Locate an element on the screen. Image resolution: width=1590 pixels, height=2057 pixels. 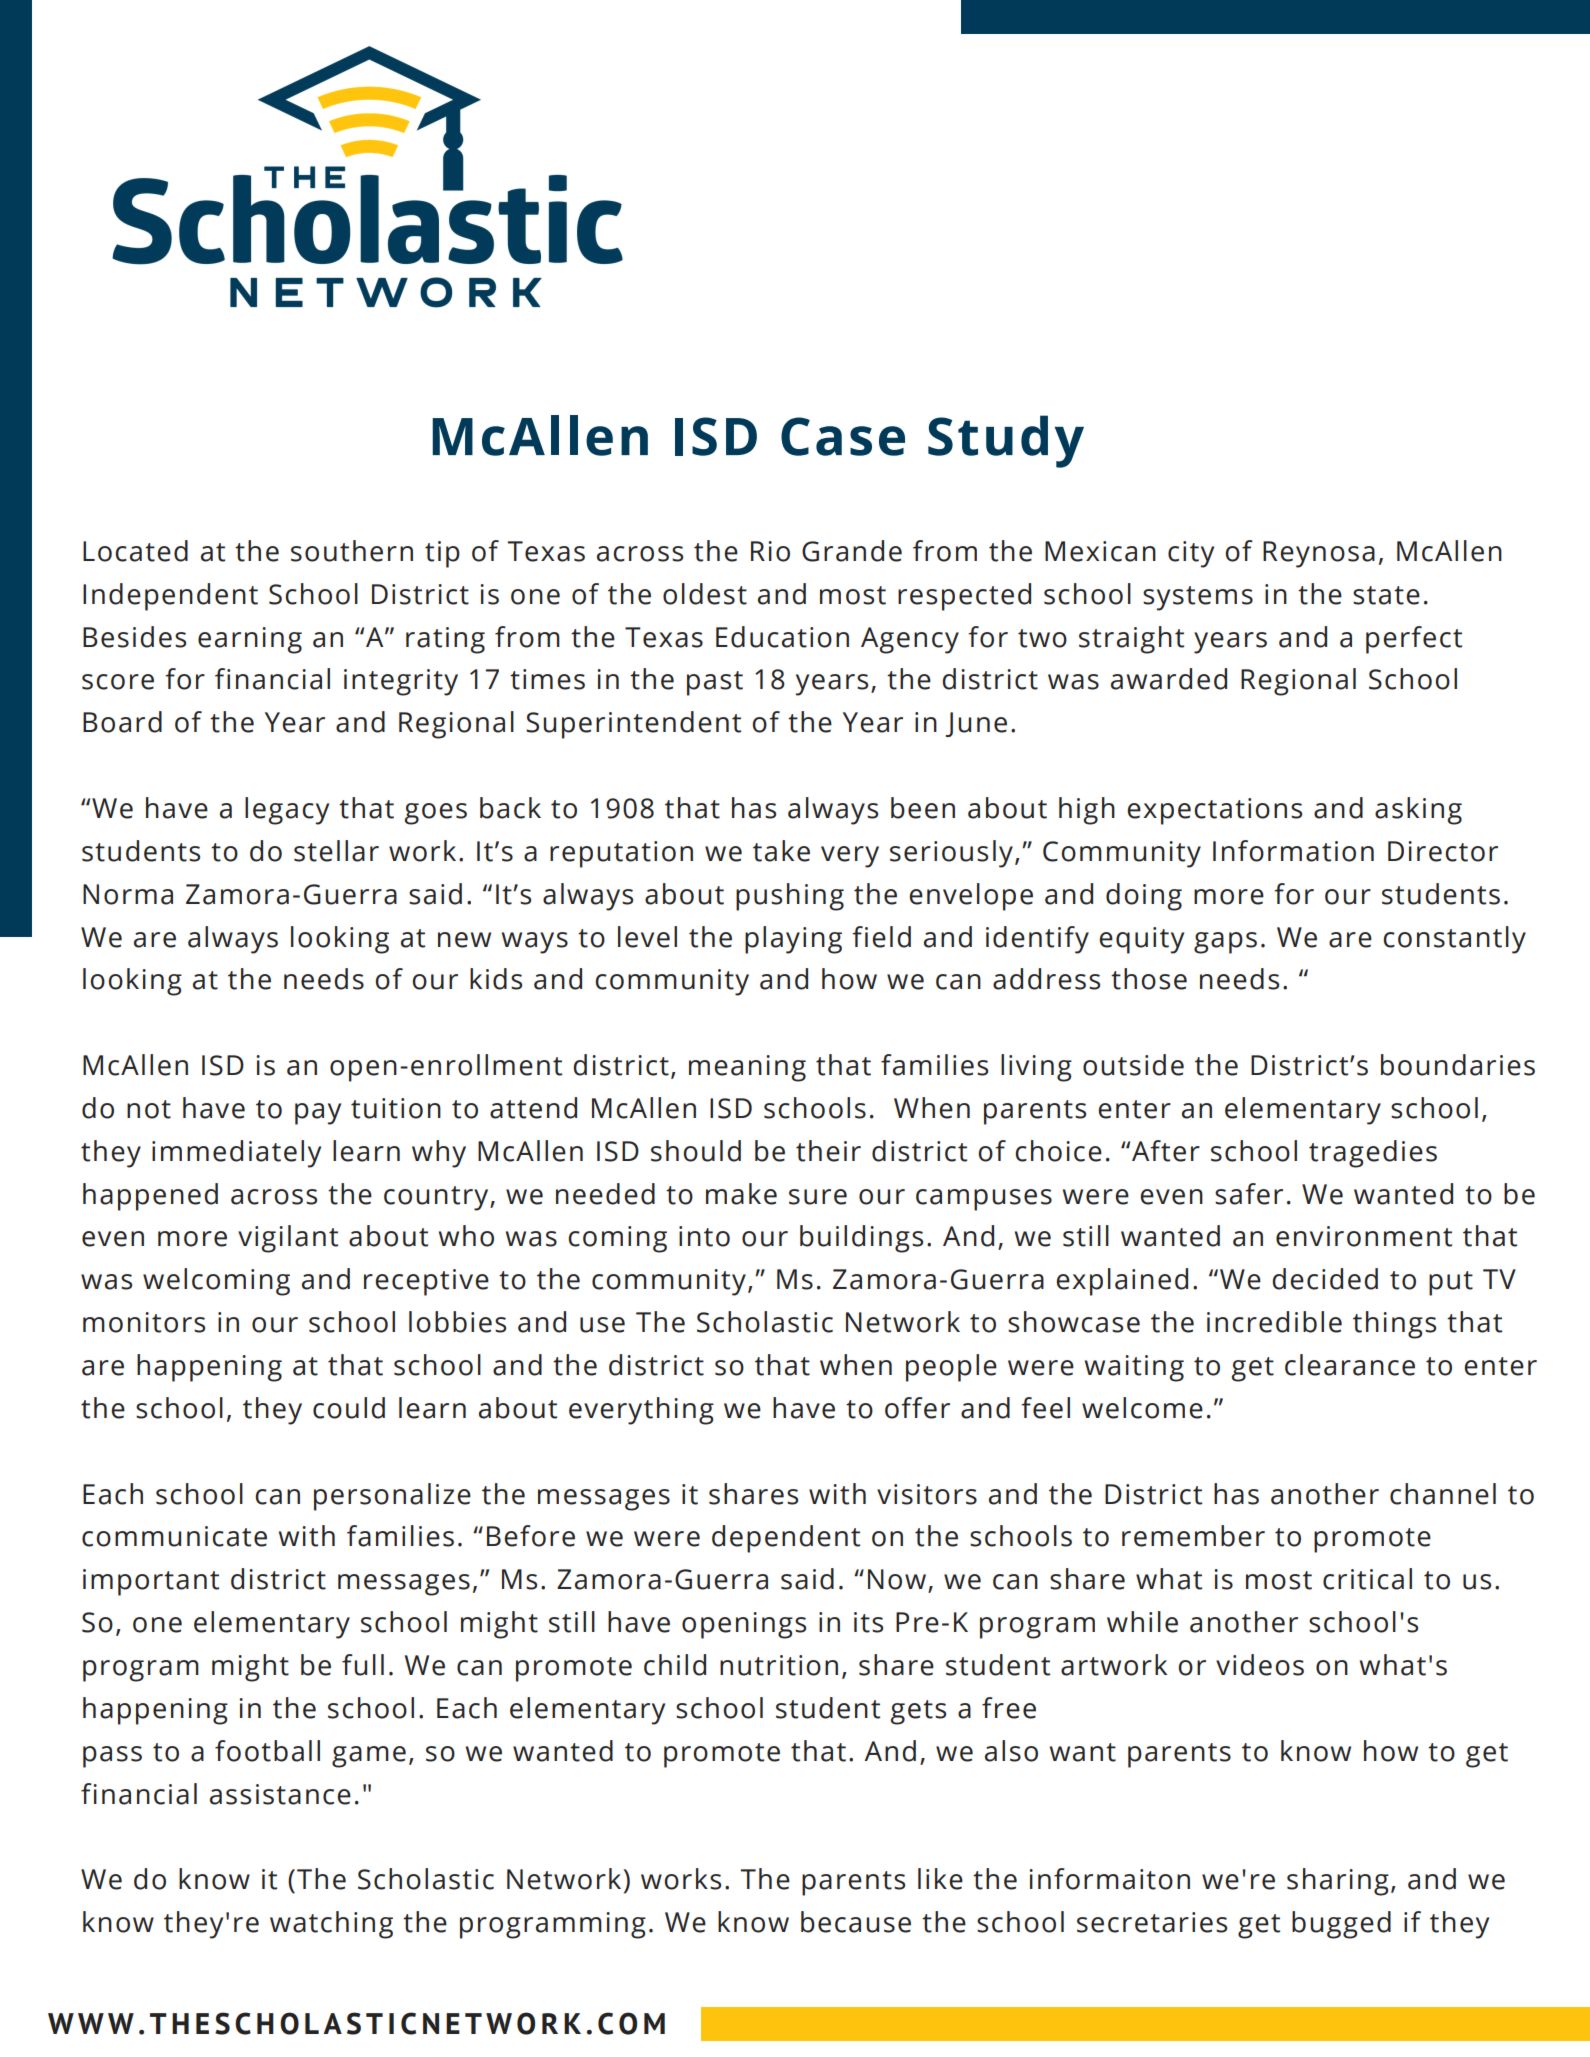
sharing is located at coordinates (1338, 1882).
